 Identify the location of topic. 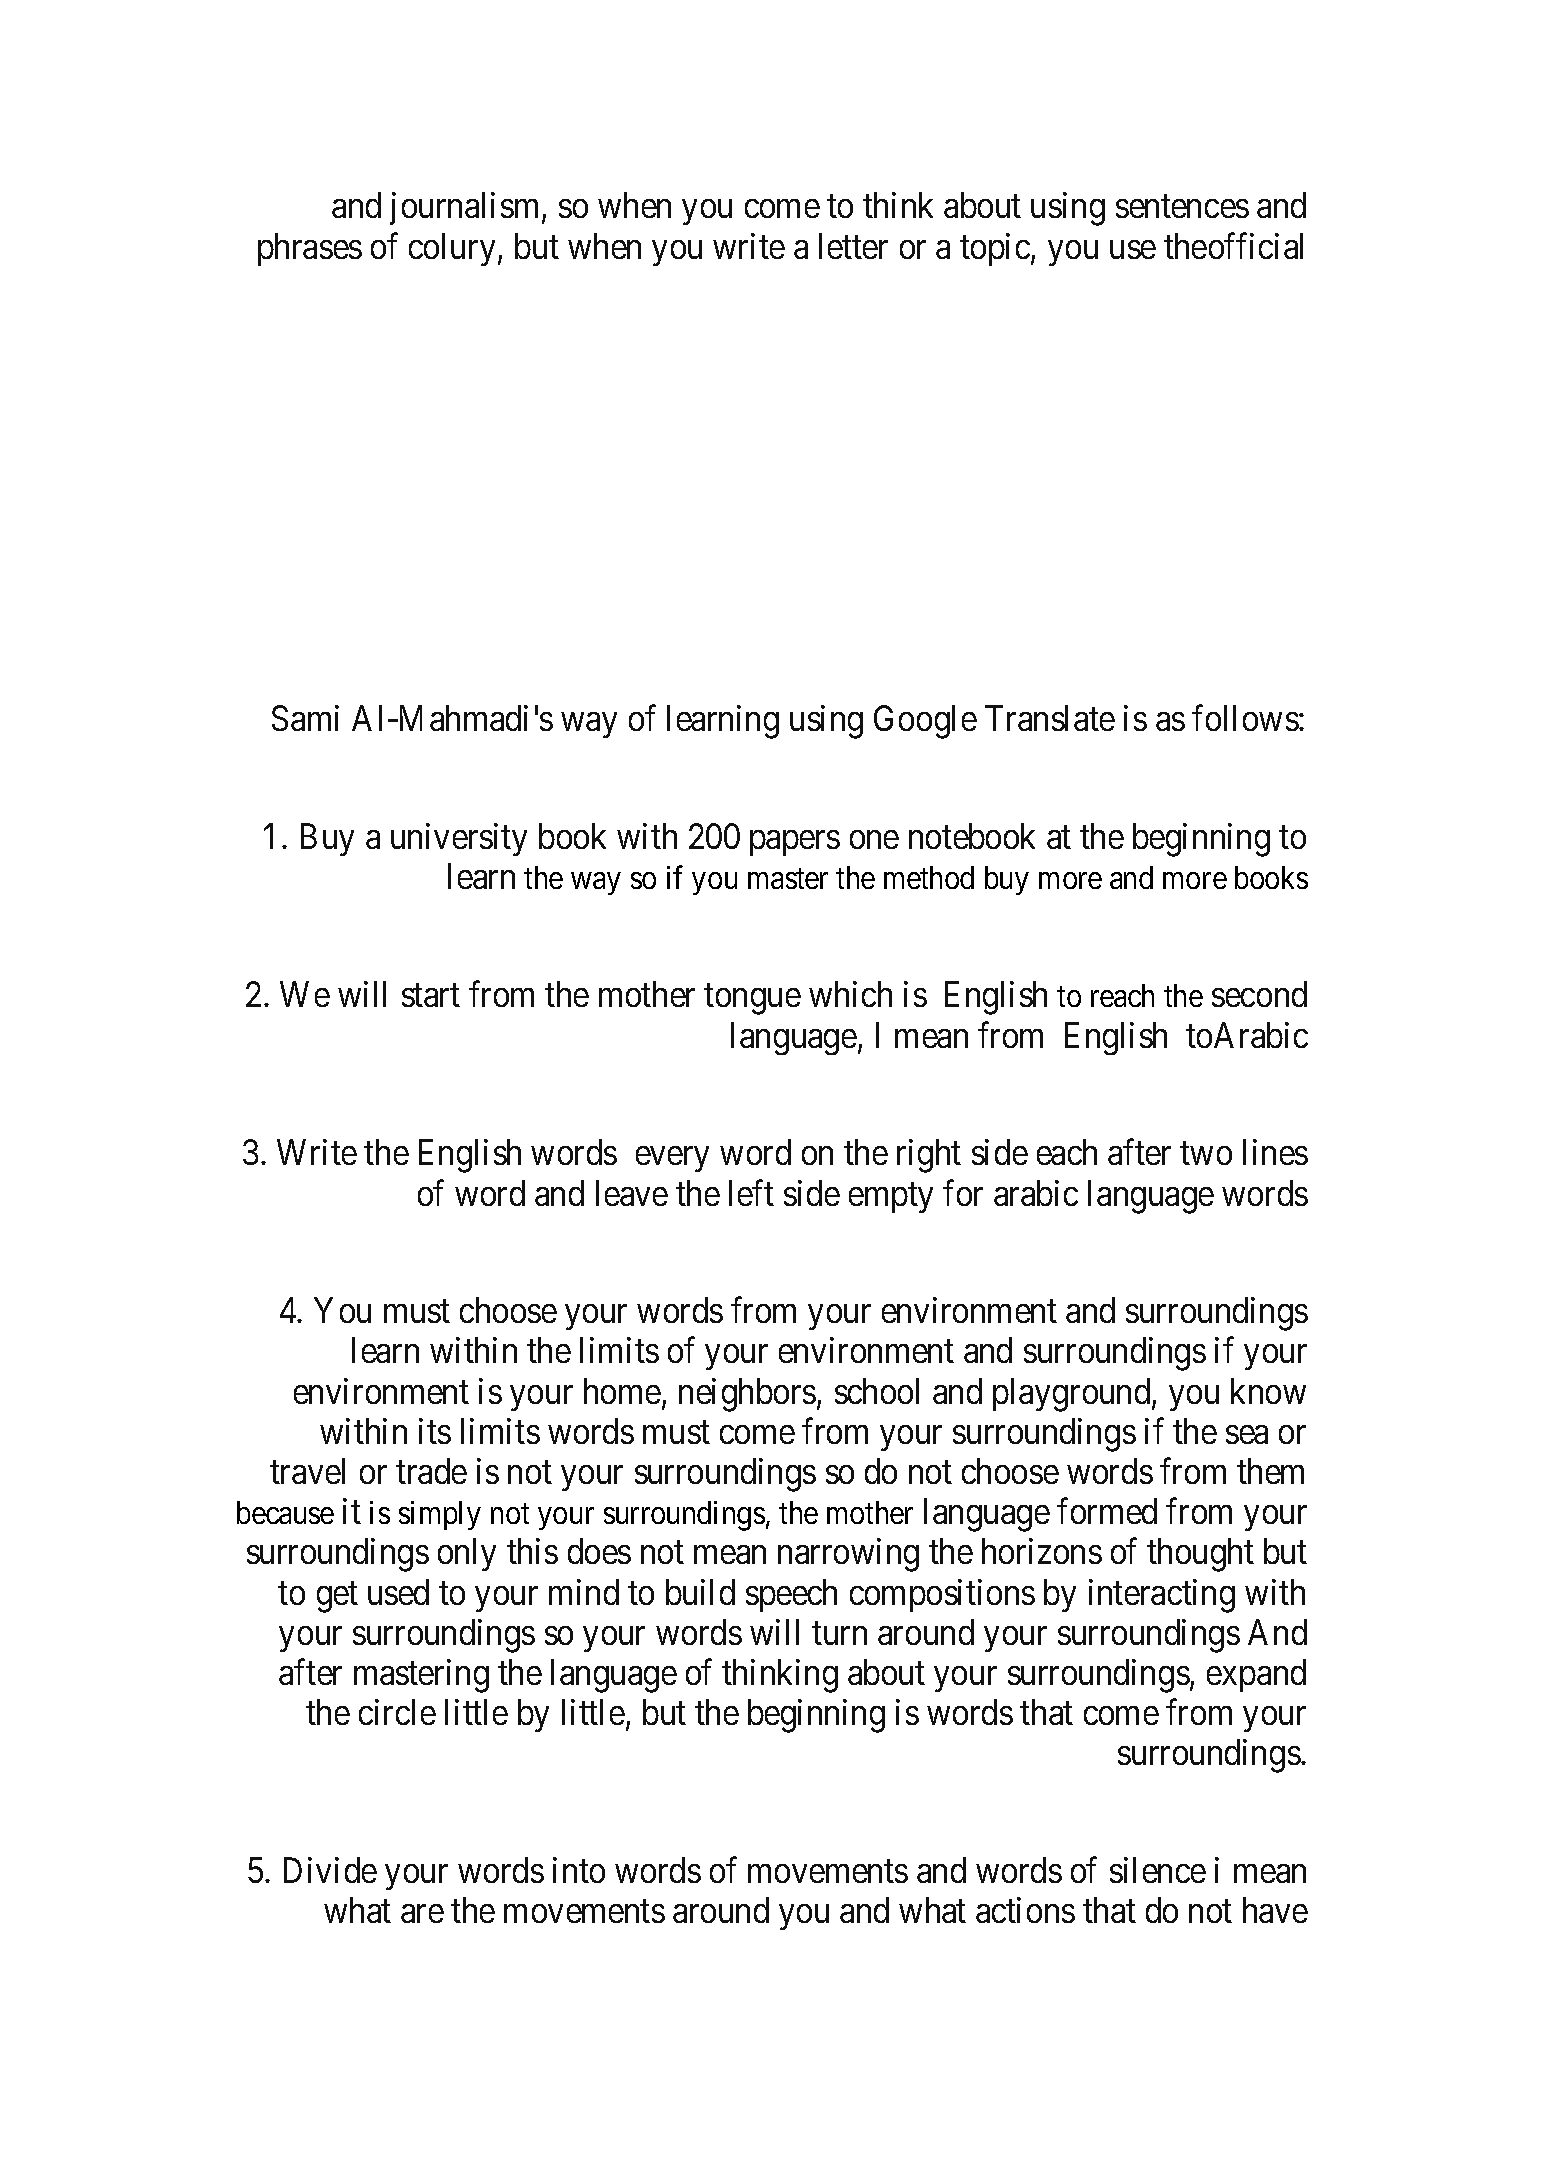
(995, 249).
